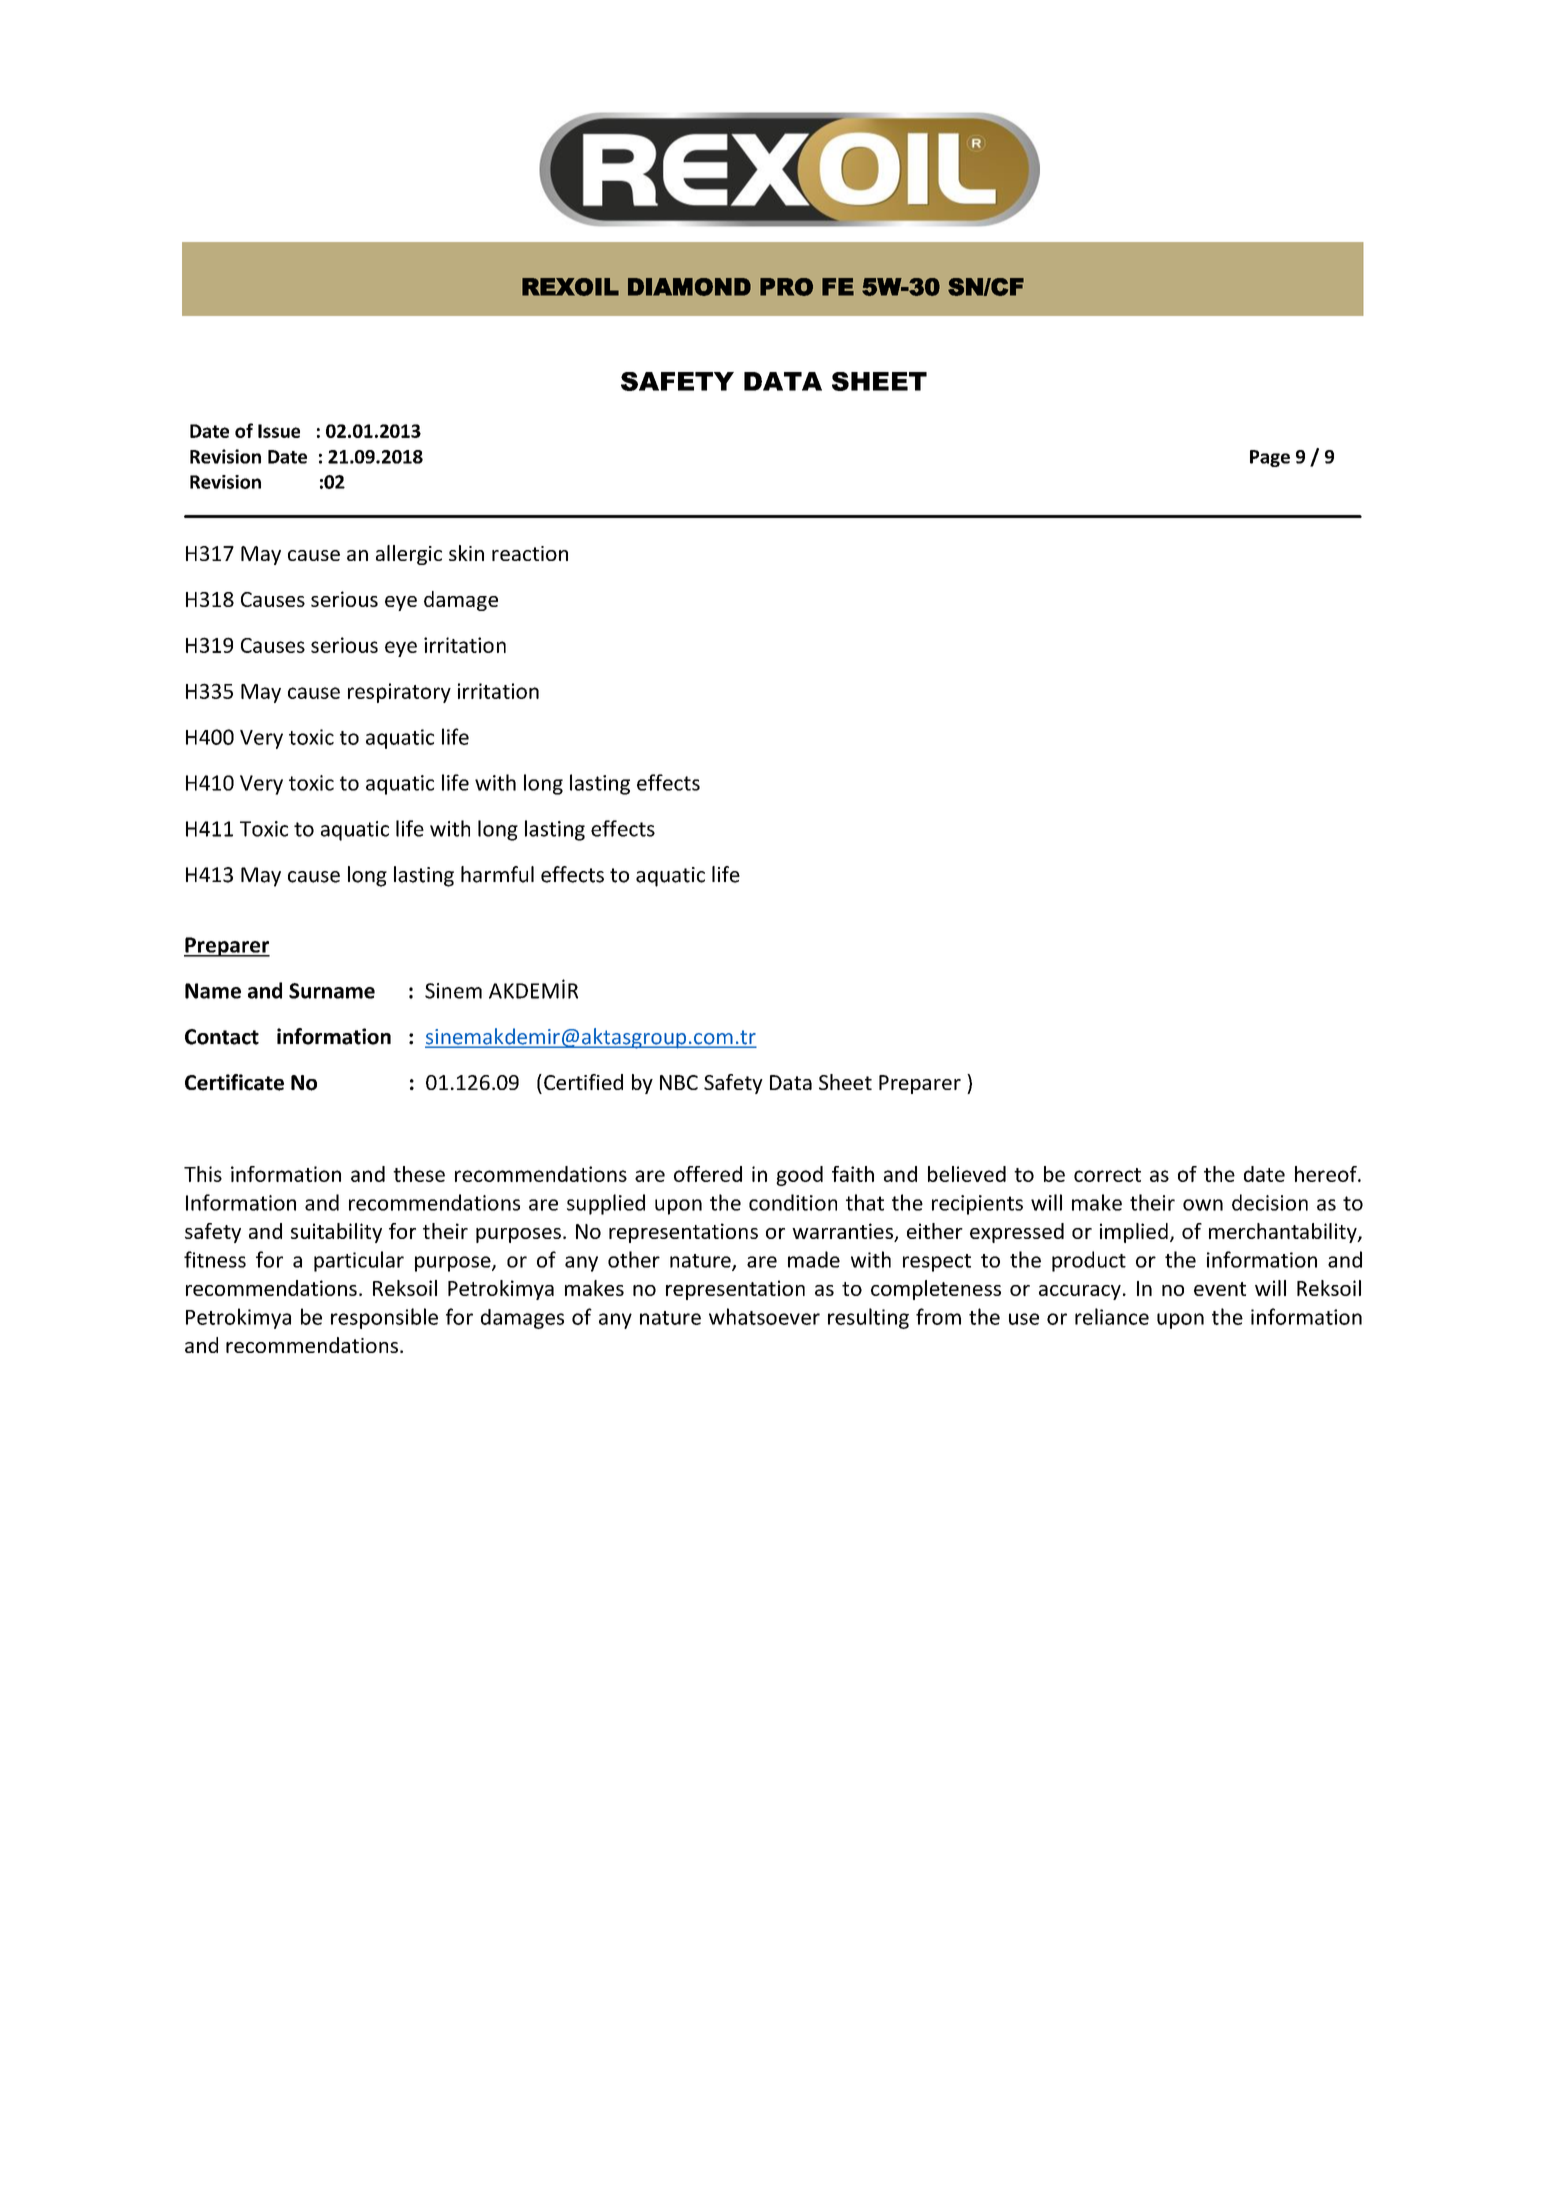  What do you see at coordinates (279, 431) in the screenshot?
I see `Issue` at bounding box center [279, 431].
